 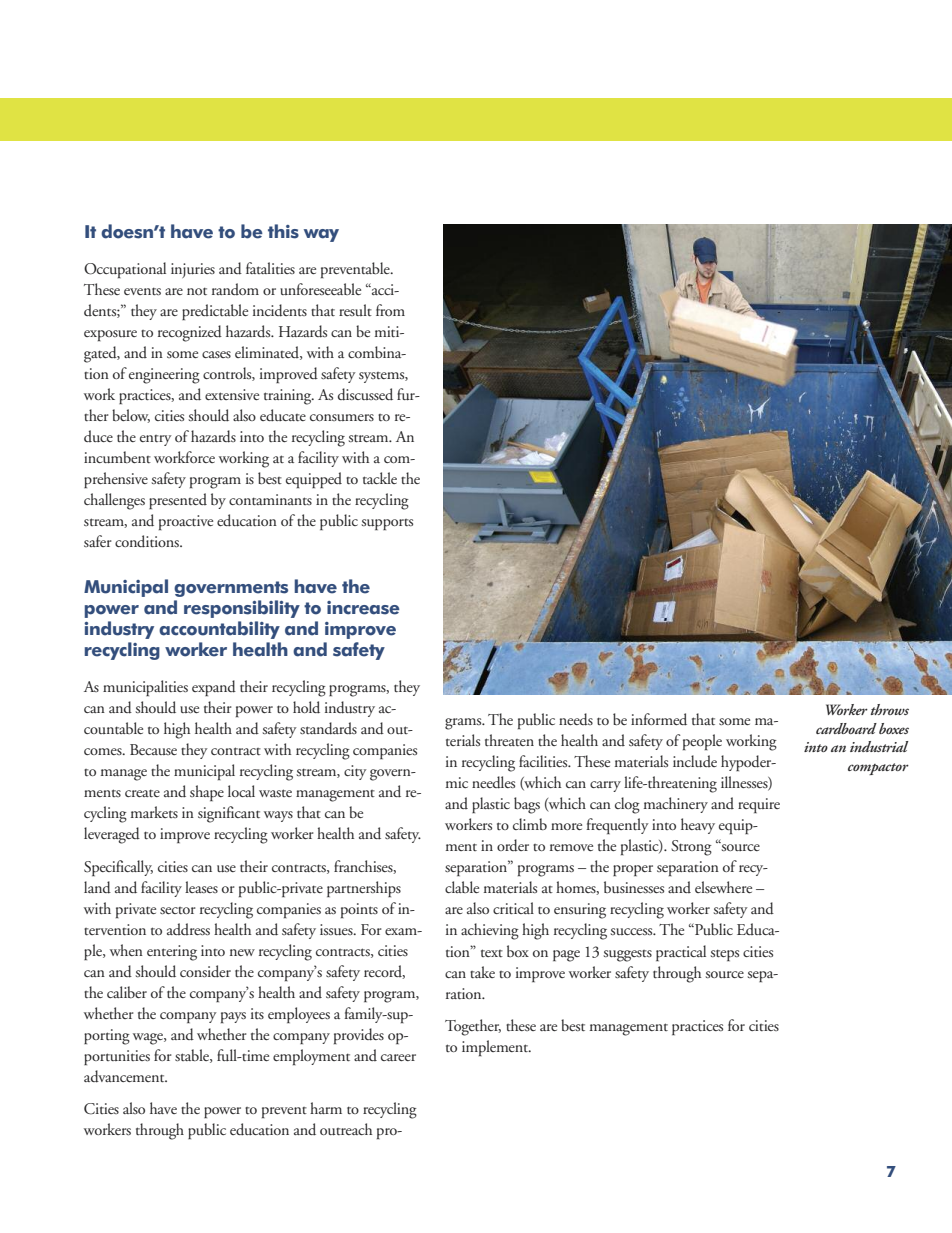 I want to click on needs, so click(x=576, y=719).
